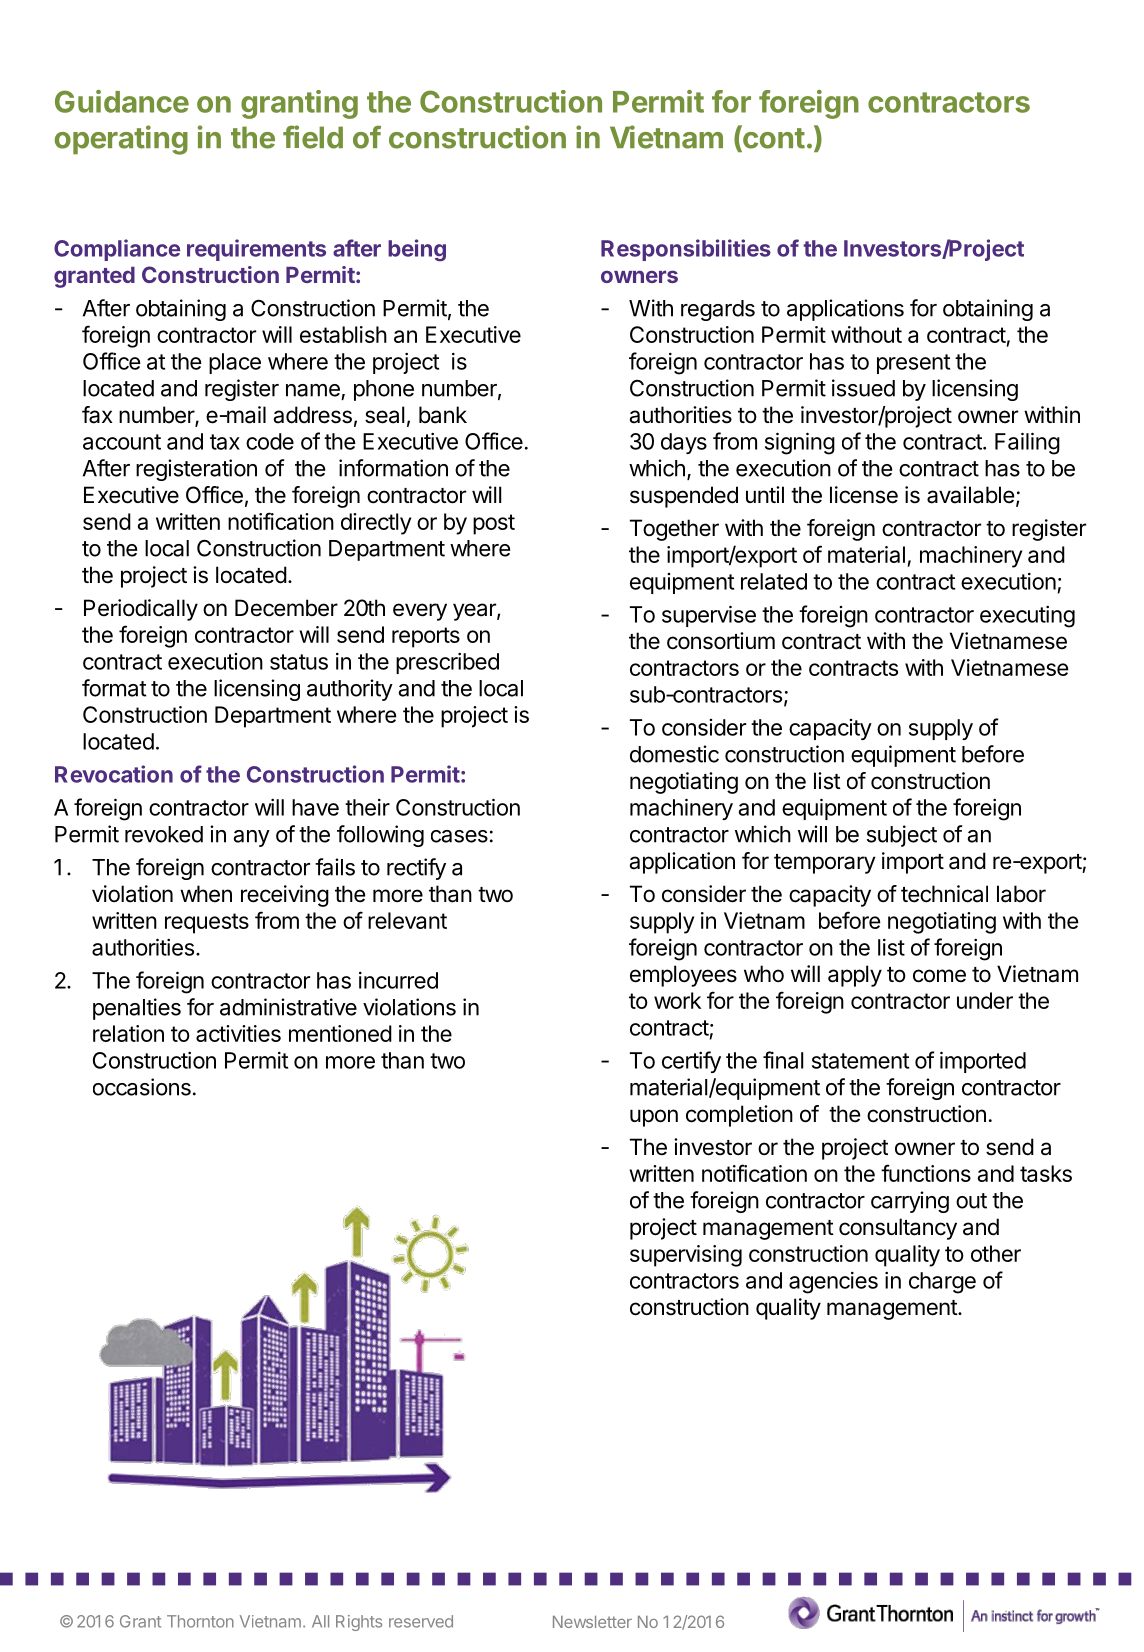 The height and width of the screenshot is (1652, 1144). I want to click on supervising, so click(686, 1256).
